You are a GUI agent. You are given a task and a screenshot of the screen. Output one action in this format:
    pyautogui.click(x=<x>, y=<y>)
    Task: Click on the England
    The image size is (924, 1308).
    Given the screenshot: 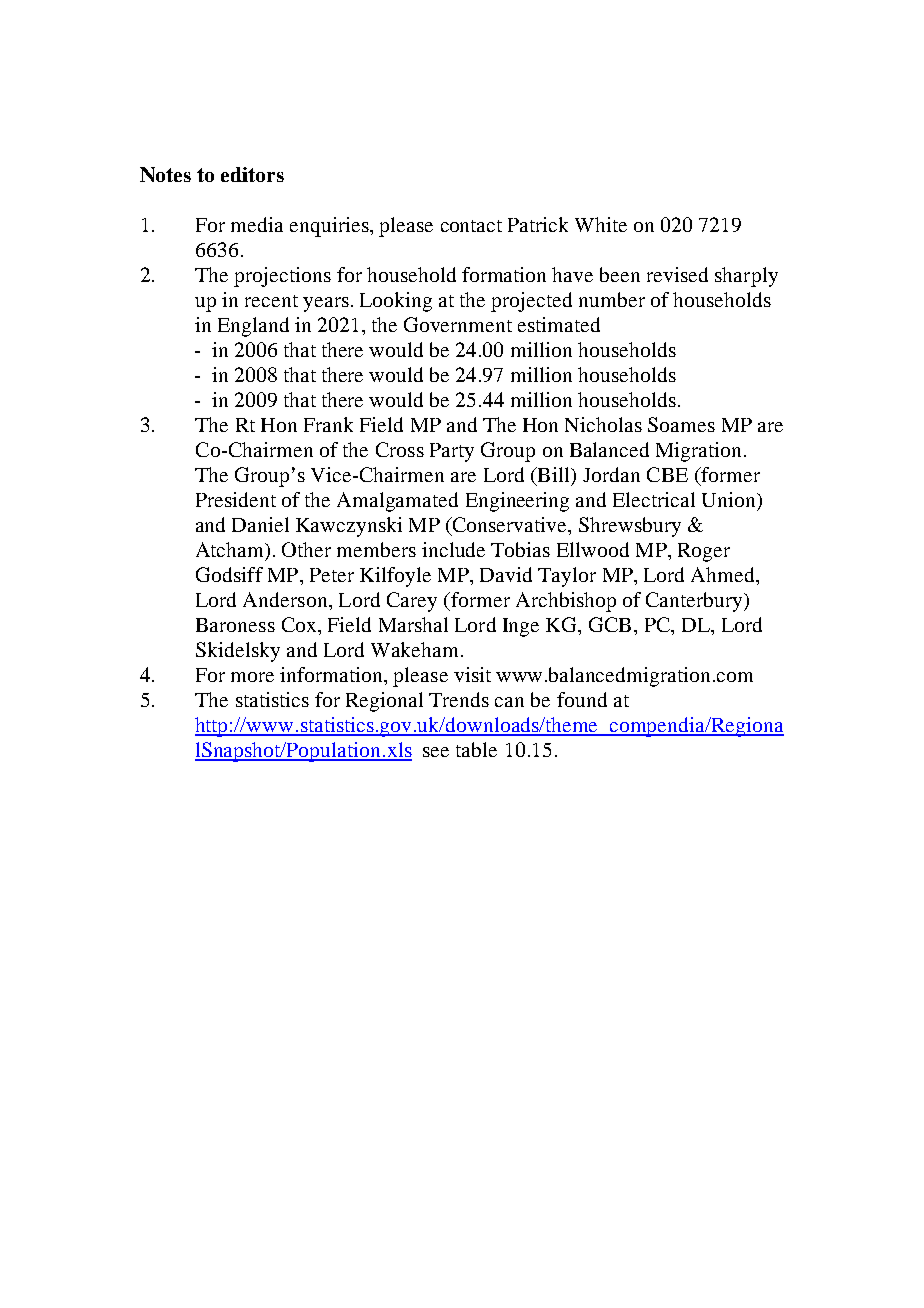 What is the action you would take?
    pyautogui.click(x=253, y=327)
